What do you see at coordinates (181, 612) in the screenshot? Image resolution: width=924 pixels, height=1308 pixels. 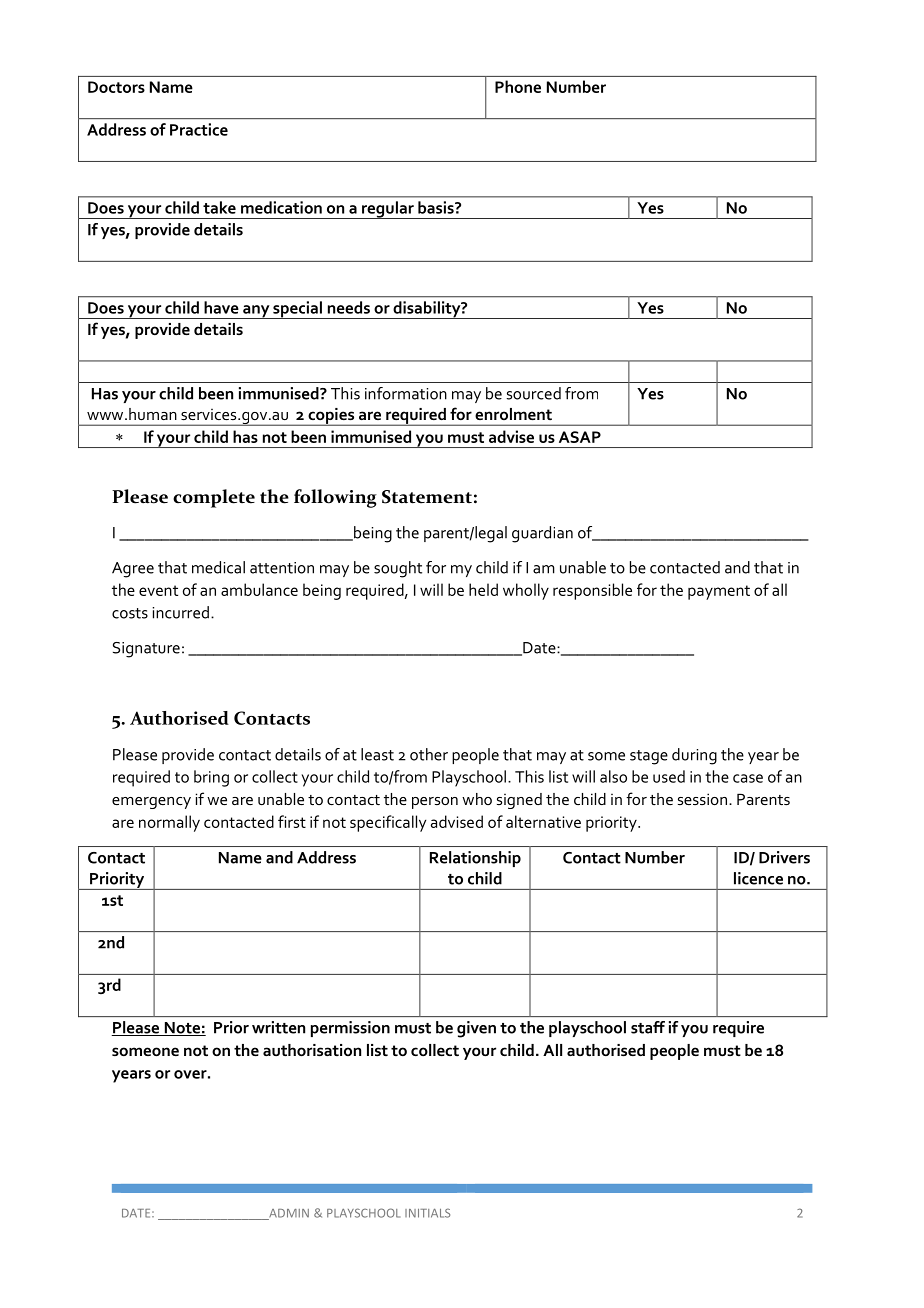 I see `incurred` at bounding box center [181, 612].
